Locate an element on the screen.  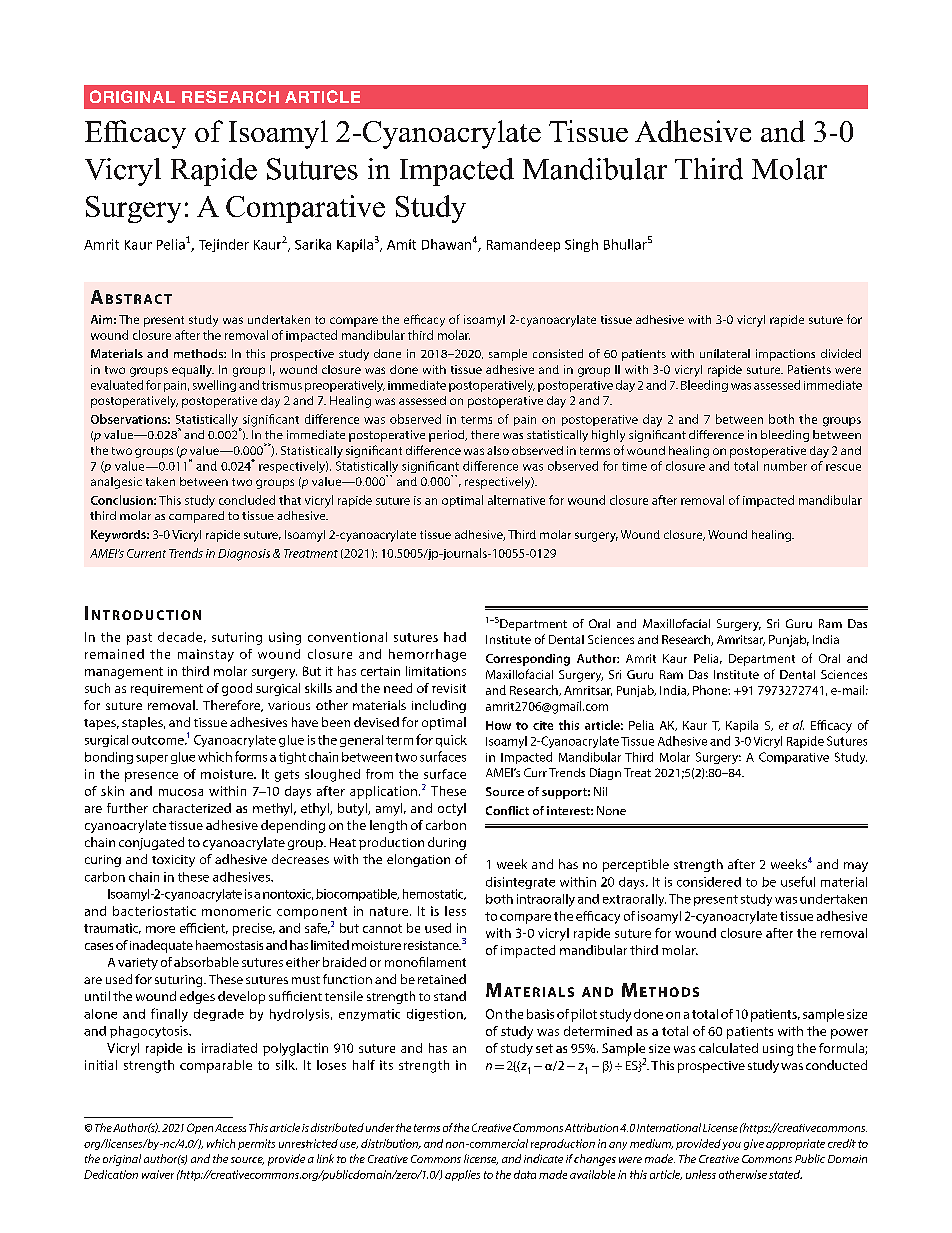
How is located at coordinates (498, 725).
